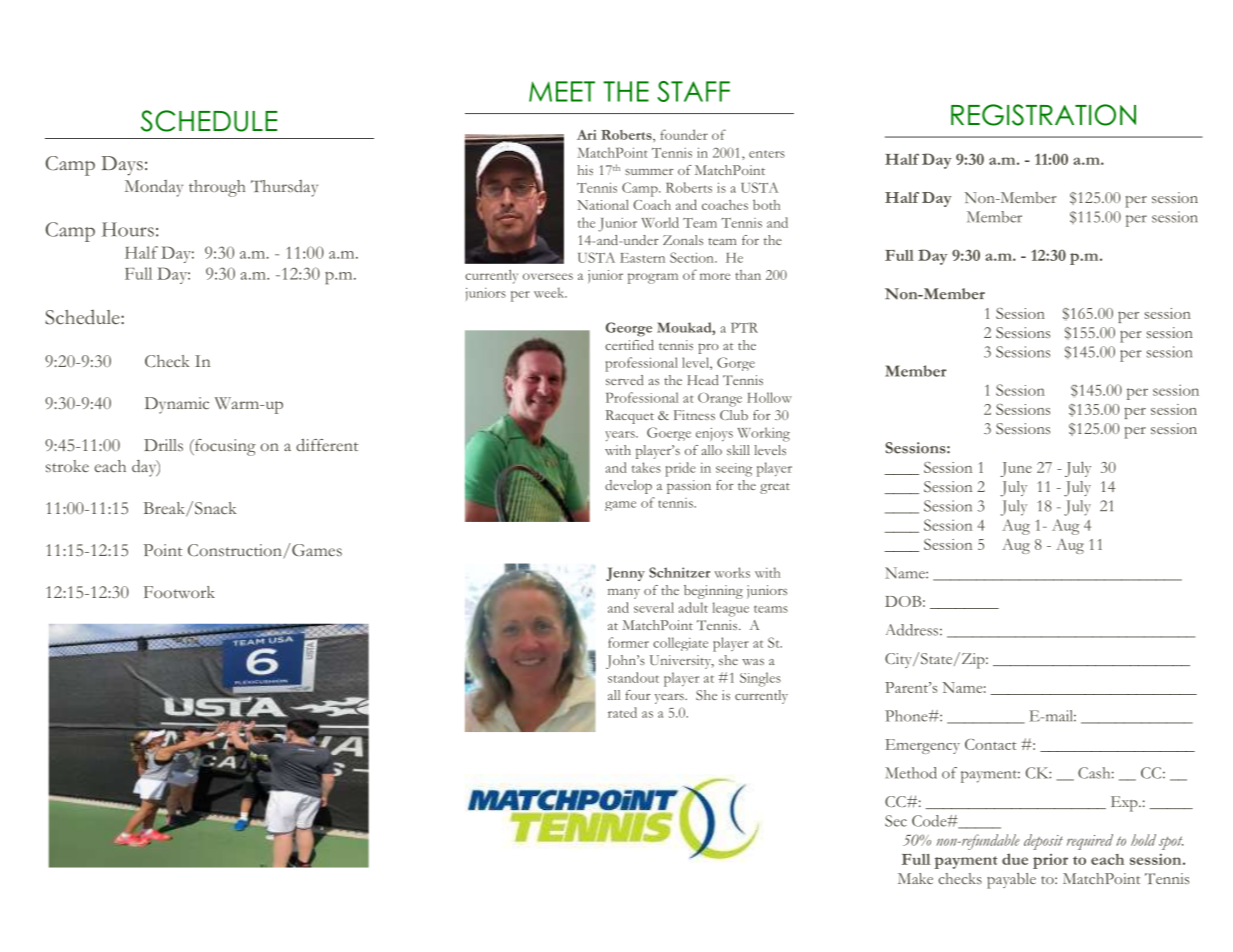 The width and height of the screenshot is (1233, 952). Describe the element at coordinates (628, 487) in the screenshot. I see `develop` at that location.
